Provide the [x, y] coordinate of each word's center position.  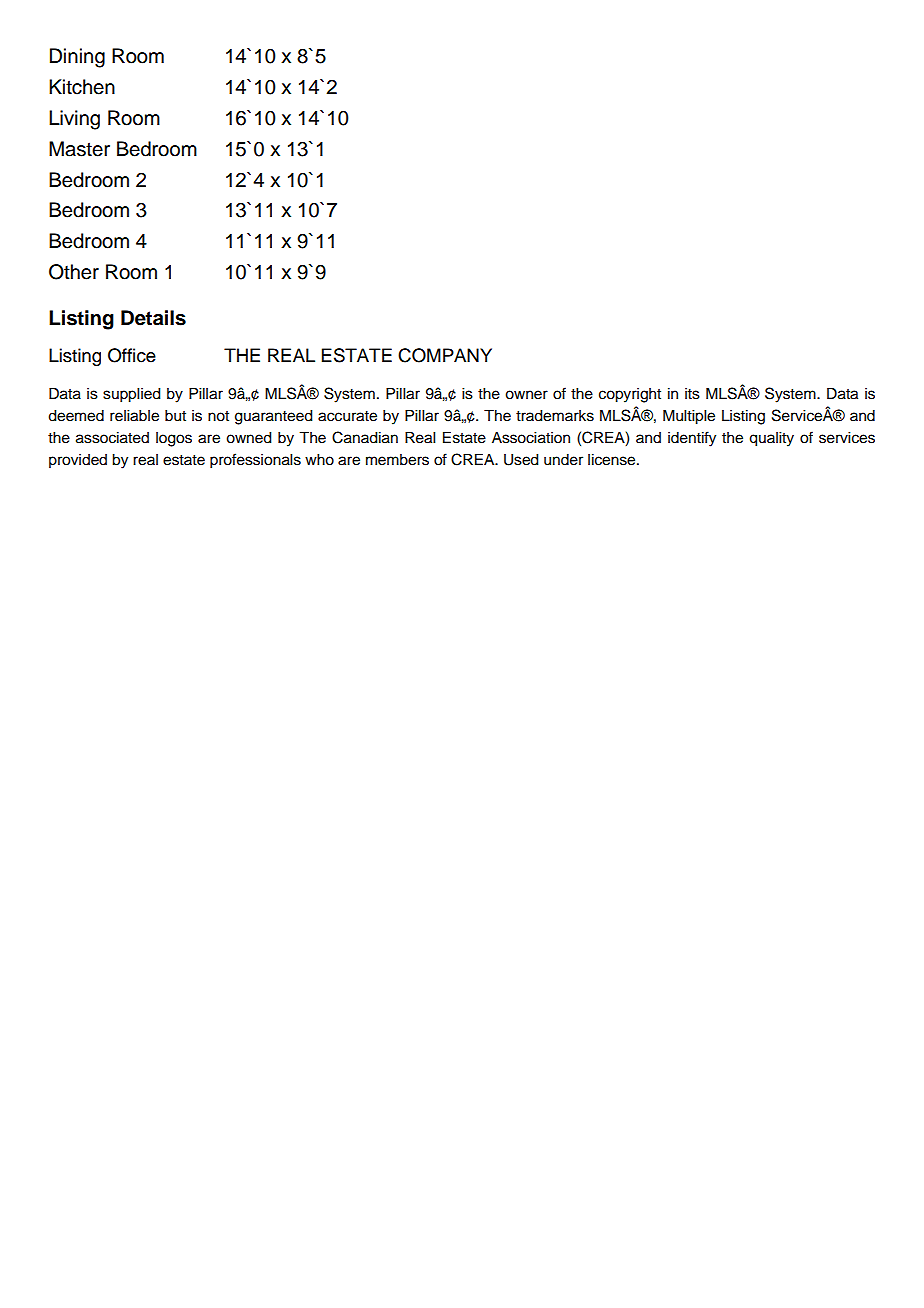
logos [174, 439]
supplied [132, 395]
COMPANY [445, 355]
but [175, 416]
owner [526, 395]
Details [153, 318]
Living [74, 120]
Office [132, 355]
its [692, 394]
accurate [347, 416]
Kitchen [82, 87]
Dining [77, 58]
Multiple [689, 417]
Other [74, 272]
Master [79, 149]
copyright [630, 395]
